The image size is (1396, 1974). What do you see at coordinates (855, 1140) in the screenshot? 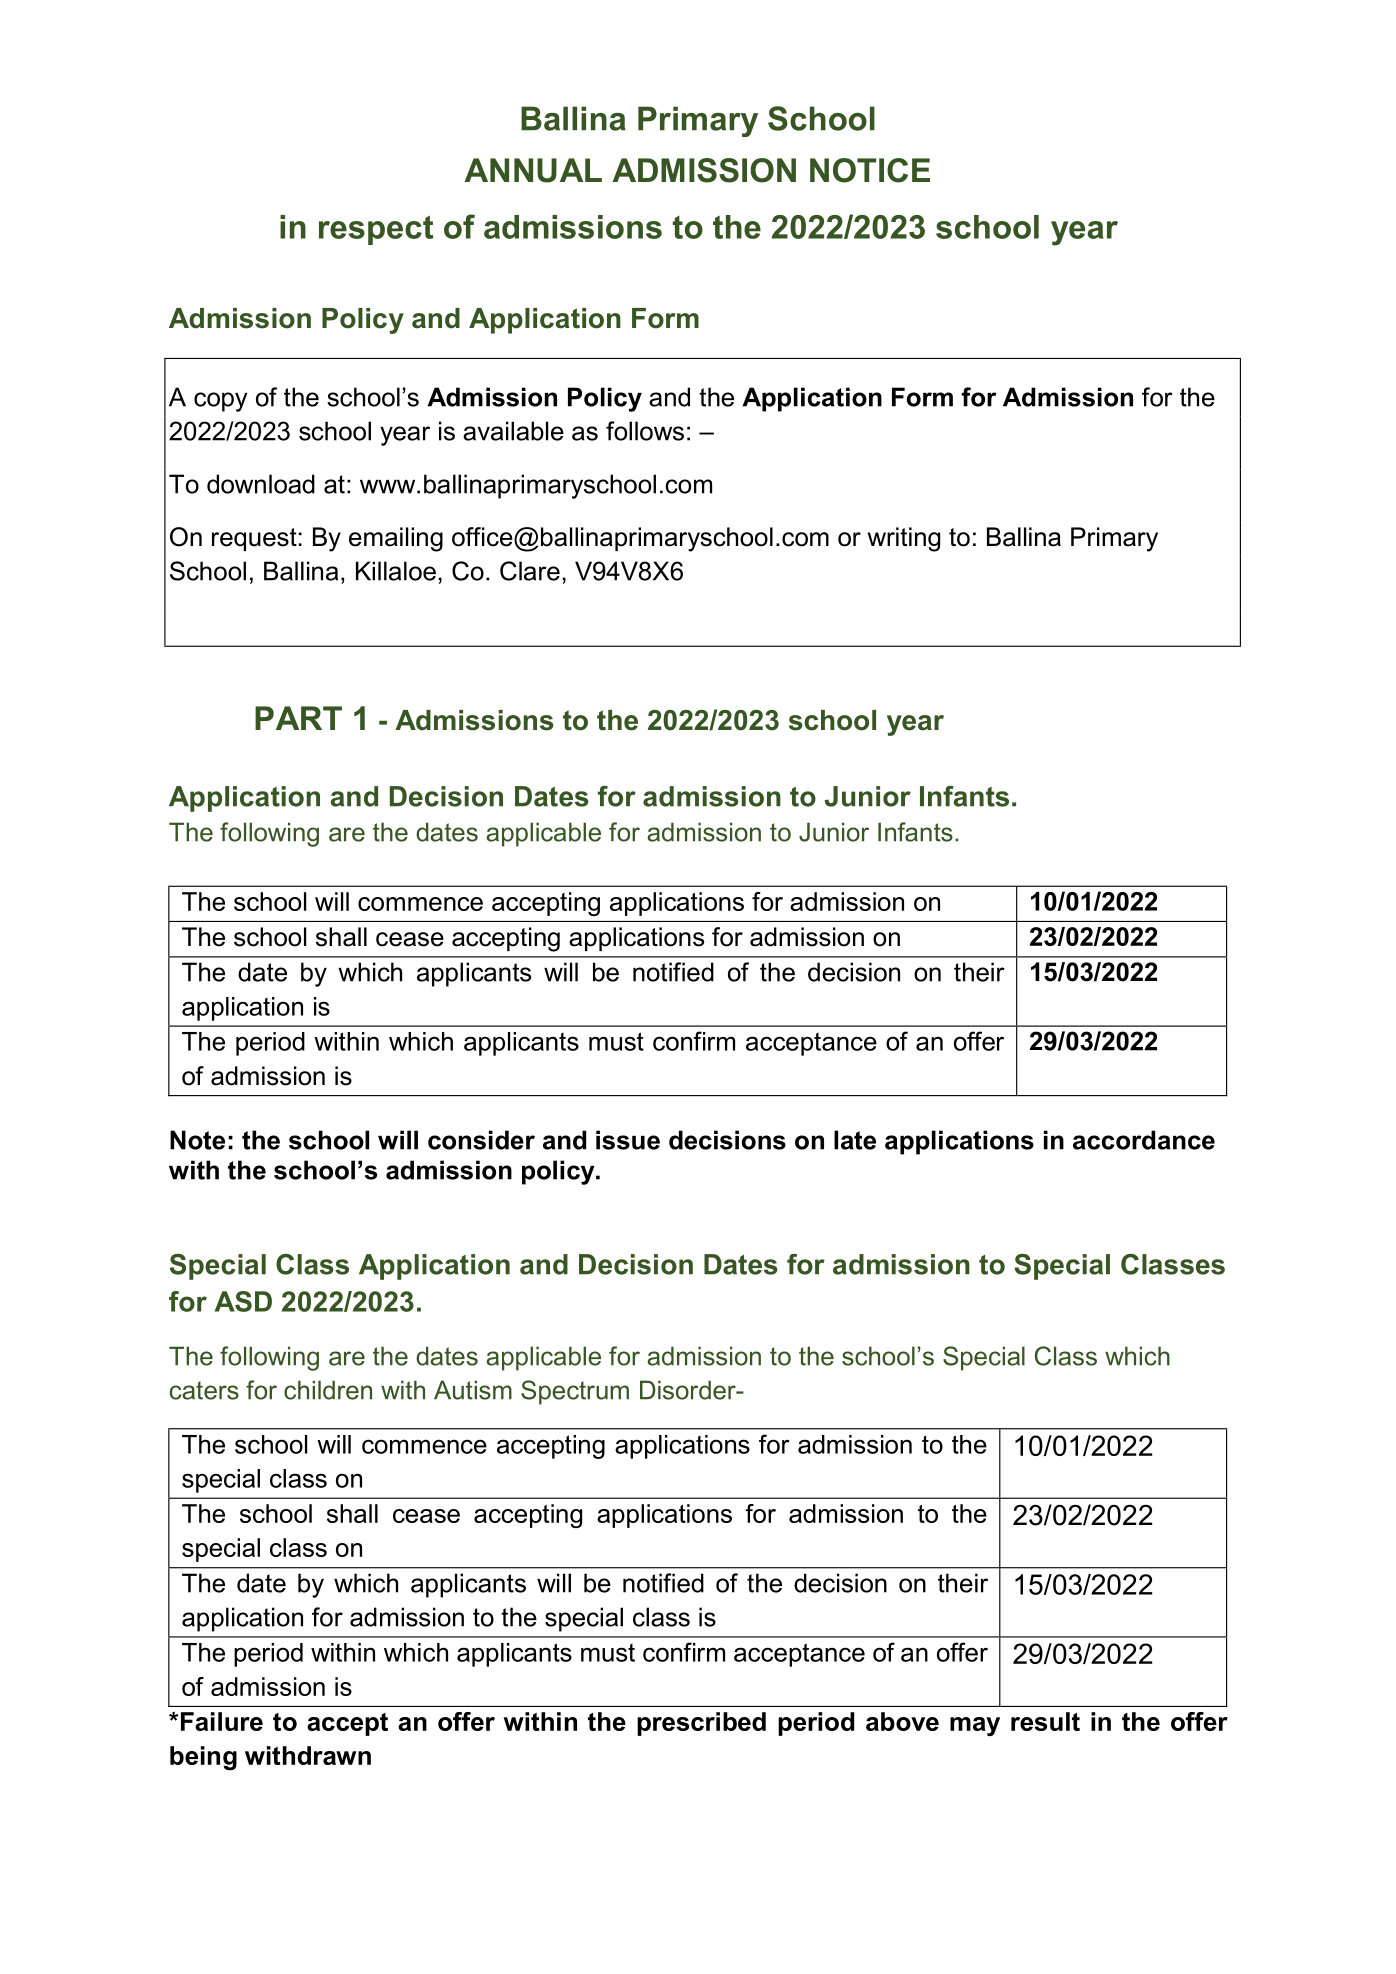
I see `late` at bounding box center [855, 1140].
